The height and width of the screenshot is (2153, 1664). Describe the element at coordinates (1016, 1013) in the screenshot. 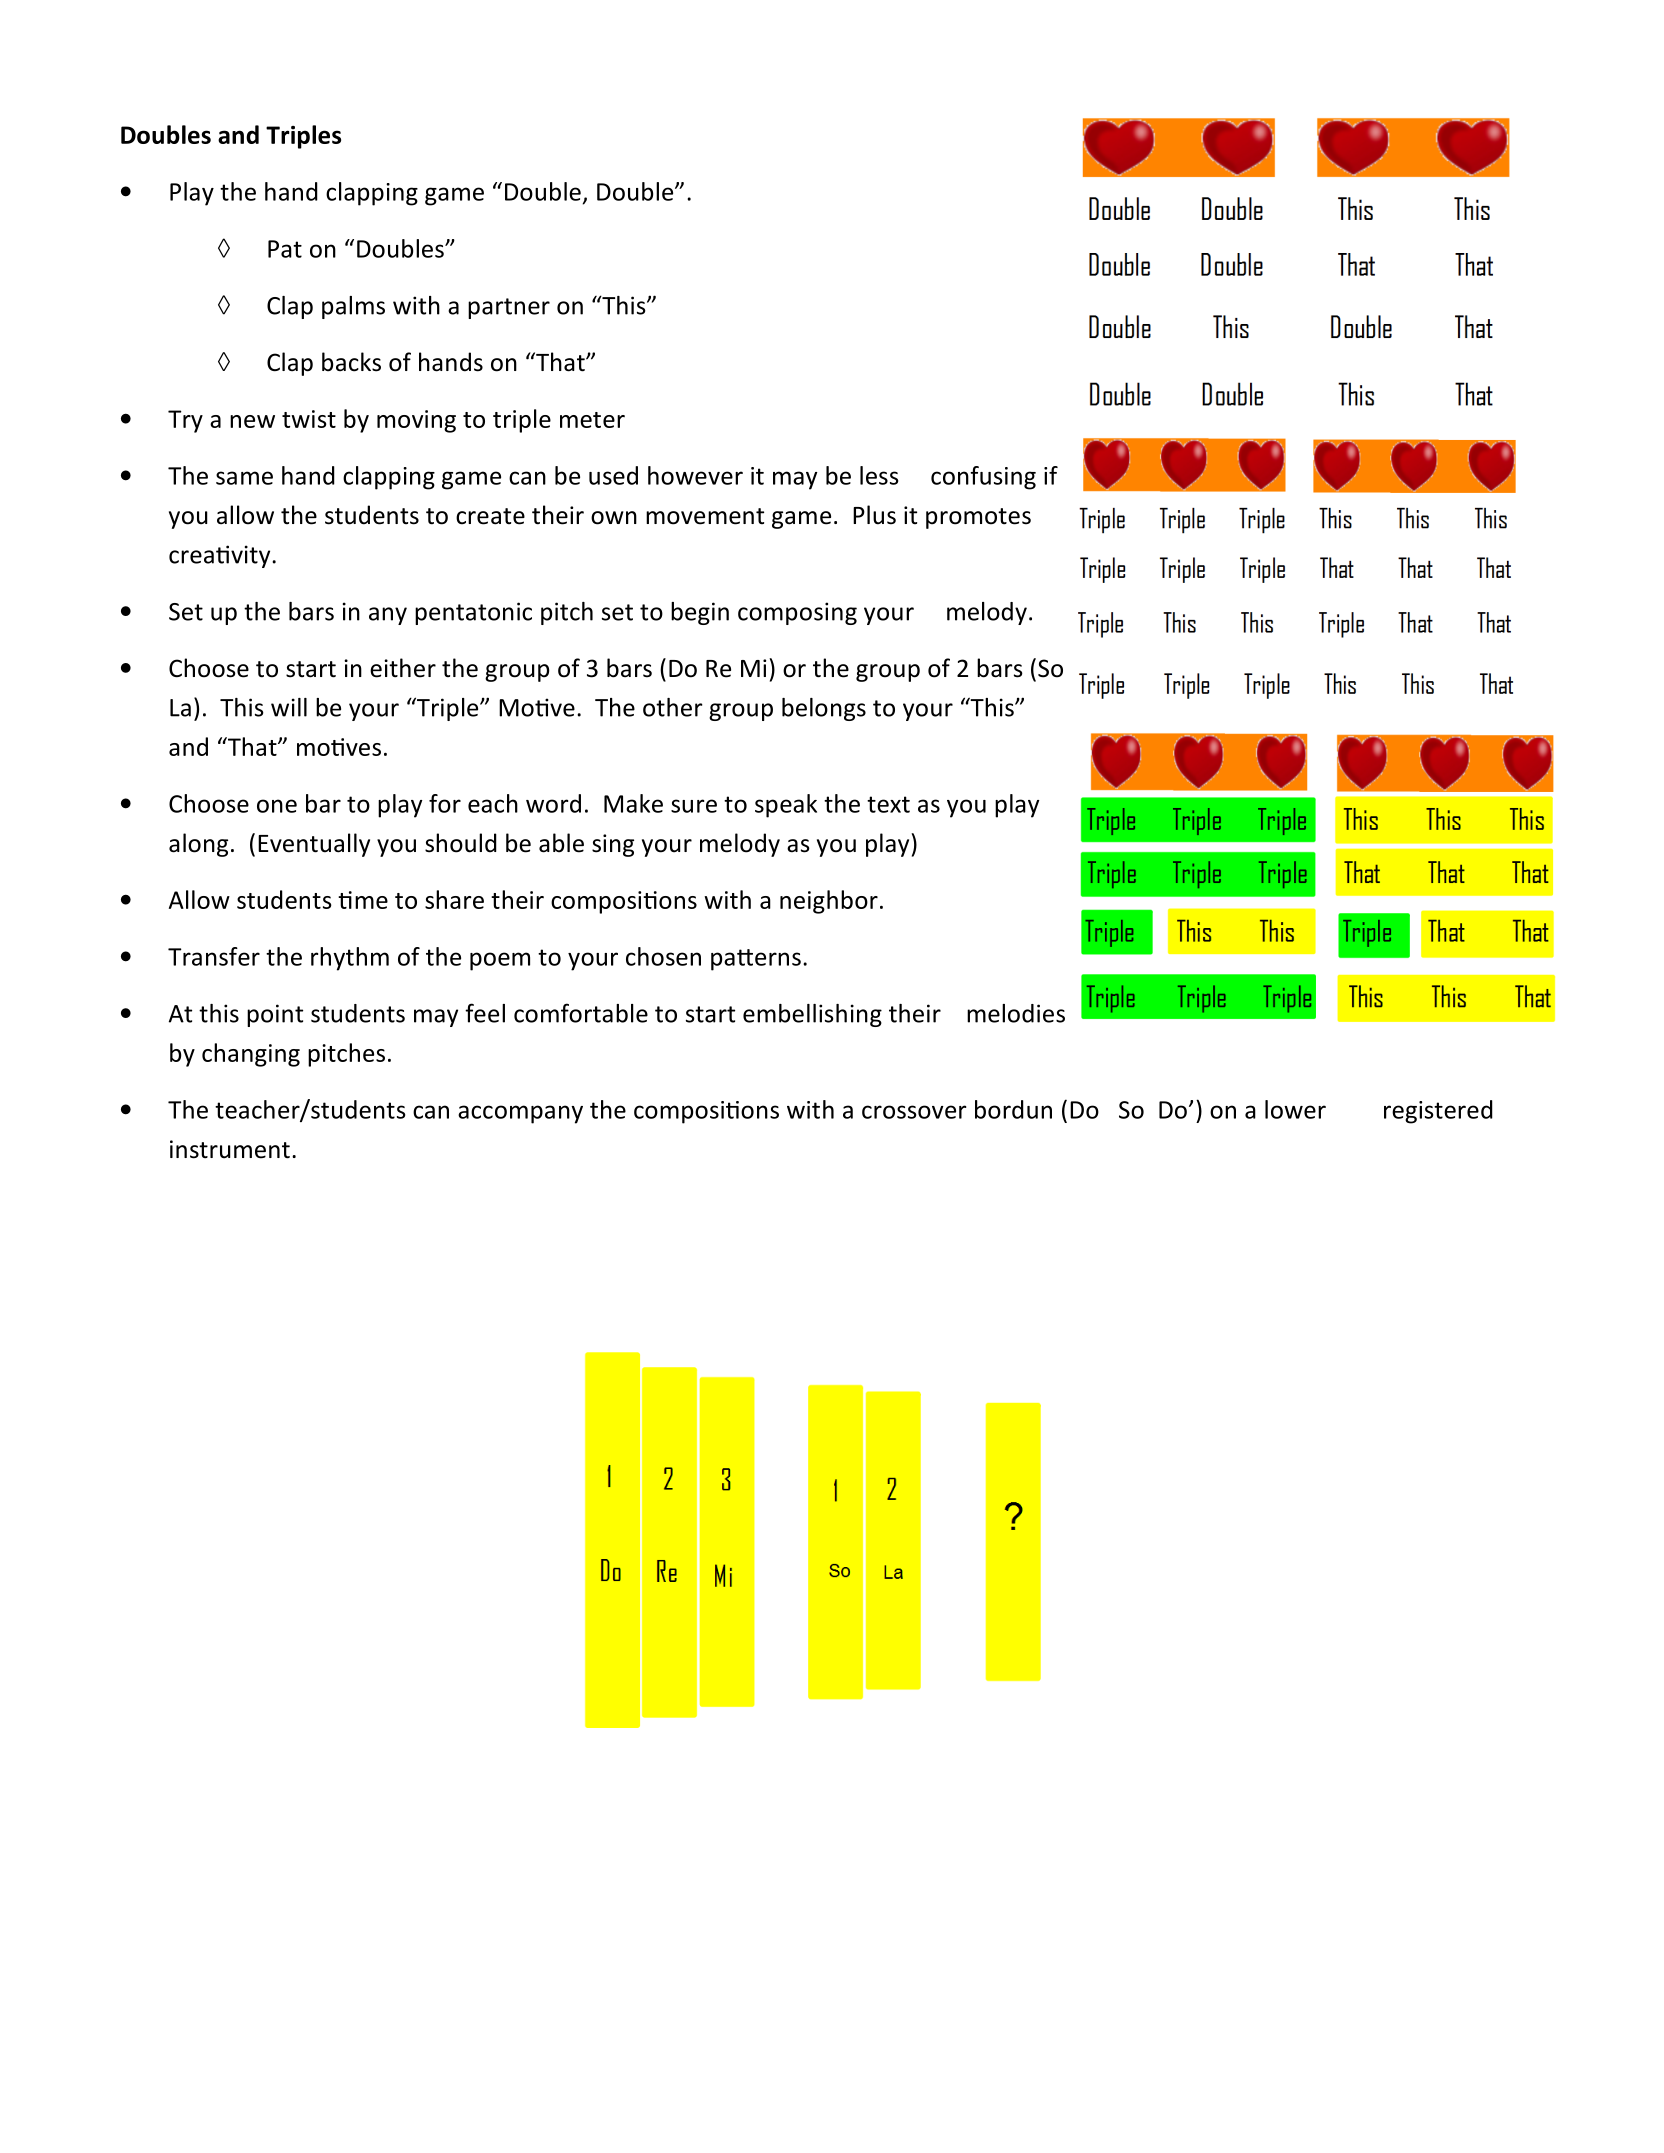

I see `melodies` at that location.
